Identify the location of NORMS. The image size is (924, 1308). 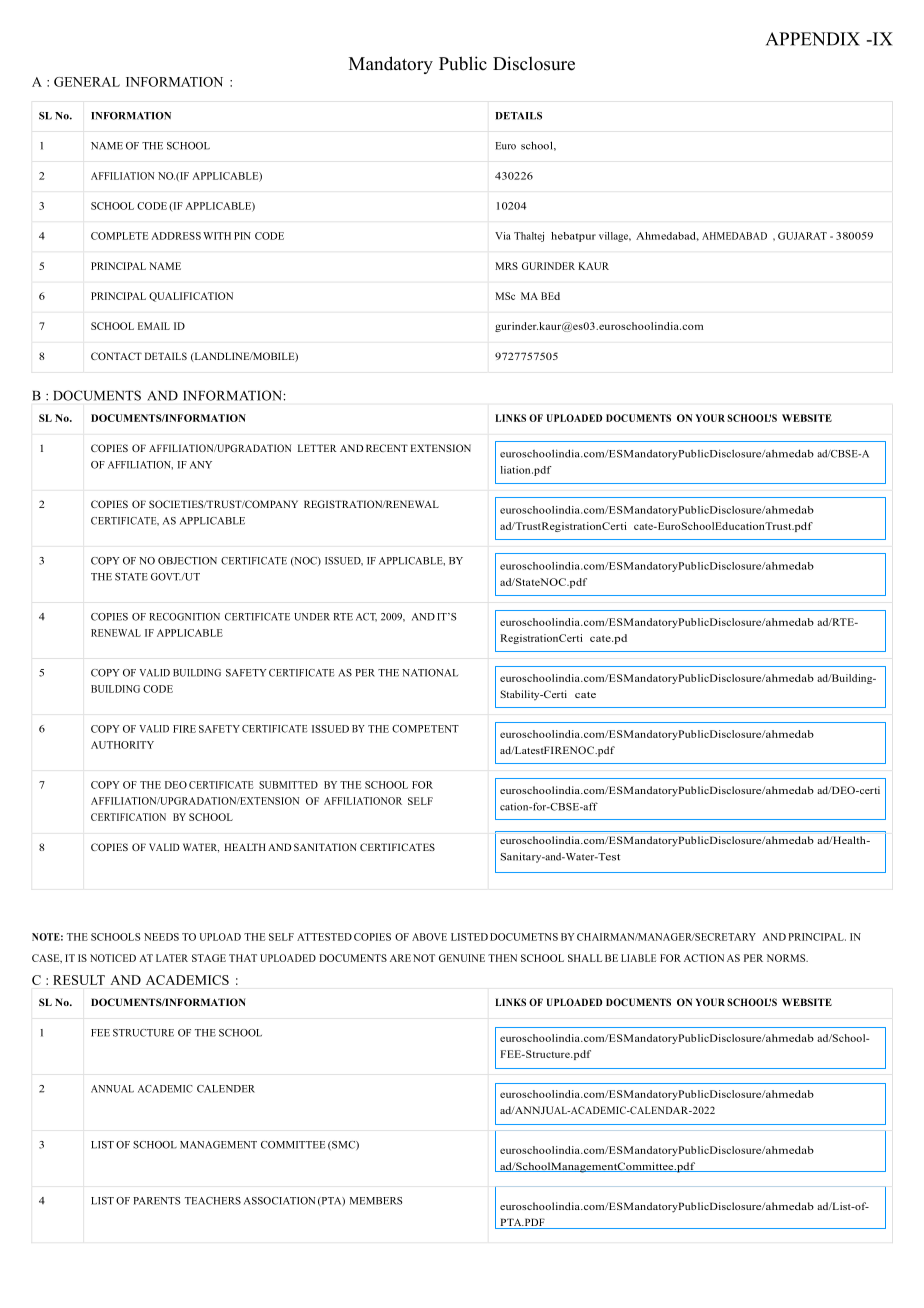
(787, 958).
